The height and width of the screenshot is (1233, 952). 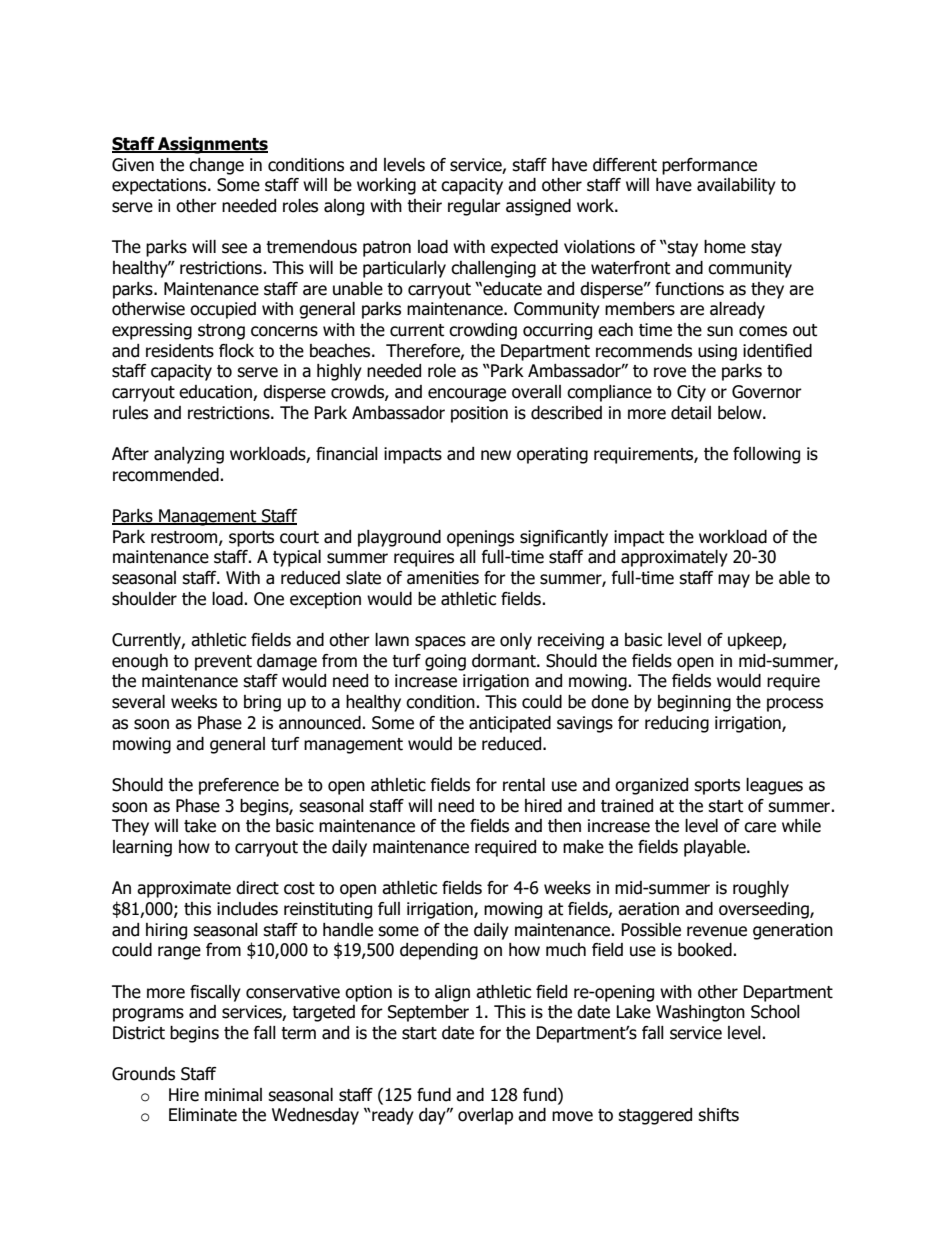 I want to click on analyzing, so click(x=189, y=455).
